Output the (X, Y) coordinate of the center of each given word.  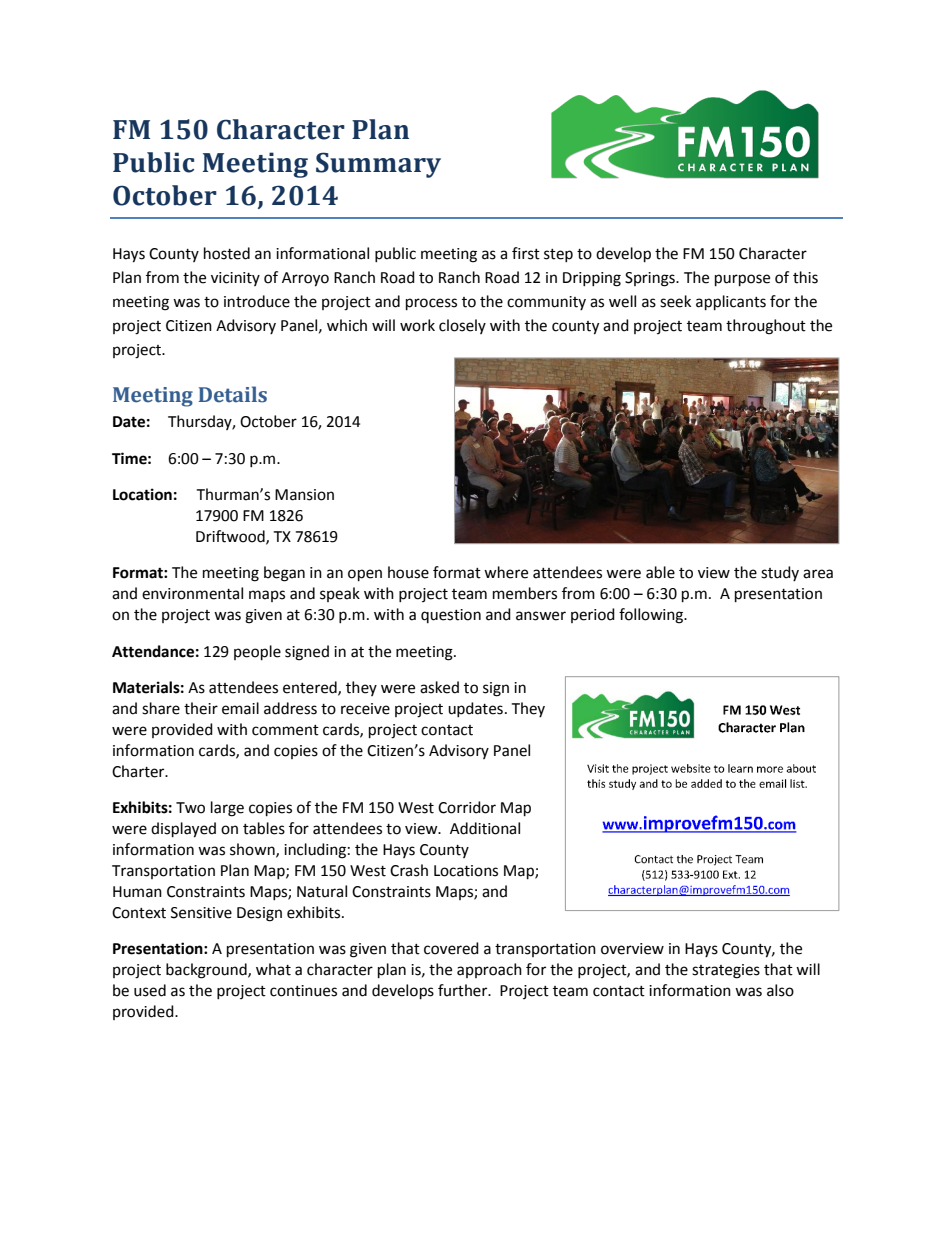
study (780, 573)
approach (489, 970)
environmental (192, 593)
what (273, 969)
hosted (227, 253)
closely (462, 326)
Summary (378, 165)
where (506, 572)
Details (233, 394)
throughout (766, 327)
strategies (726, 971)
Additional (485, 828)
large (227, 809)
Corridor (467, 807)
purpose (742, 280)
